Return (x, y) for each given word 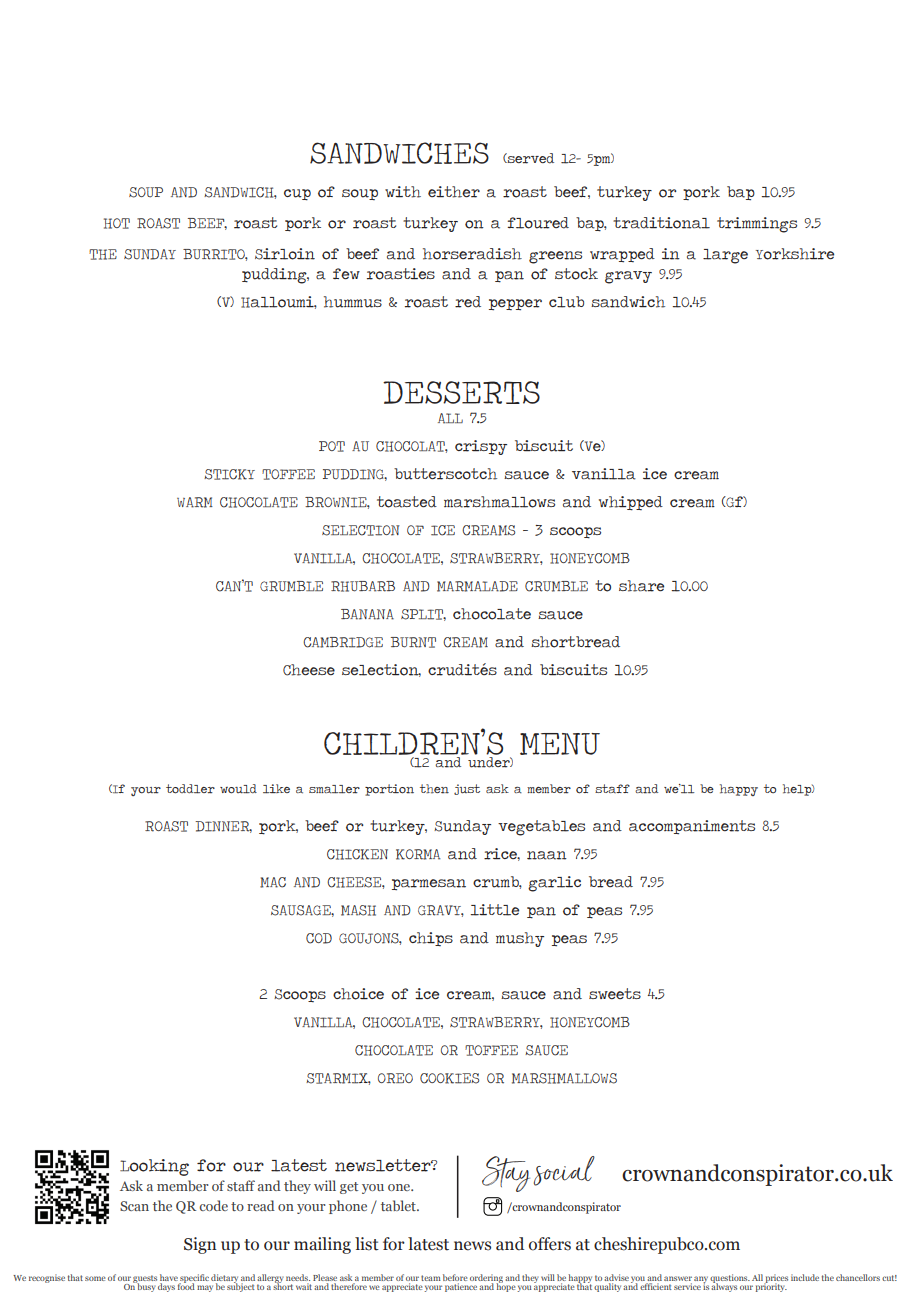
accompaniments (692, 827)
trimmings (757, 225)
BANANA (367, 614)
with (403, 192)
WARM (195, 502)
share (641, 586)
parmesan (429, 885)
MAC (273, 882)
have (170, 1279)
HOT (117, 223)
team (431, 1278)
